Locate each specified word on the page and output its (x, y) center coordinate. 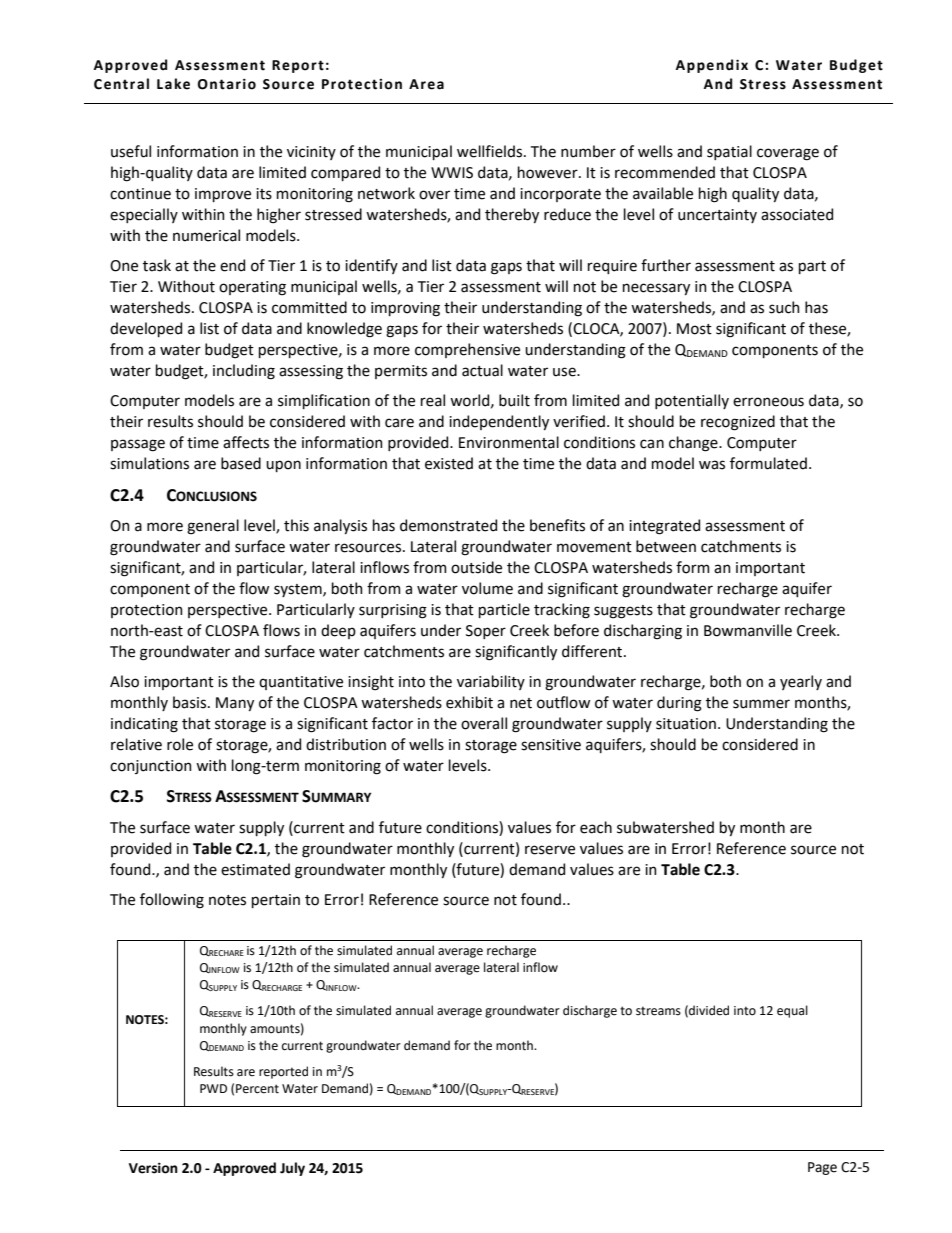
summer (761, 704)
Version (153, 1168)
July (292, 1169)
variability (491, 682)
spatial (729, 152)
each (596, 827)
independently (499, 422)
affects (246, 442)
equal (792, 1011)
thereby (512, 215)
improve (223, 195)
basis (191, 702)
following (172, 901)
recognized (738, 423)
